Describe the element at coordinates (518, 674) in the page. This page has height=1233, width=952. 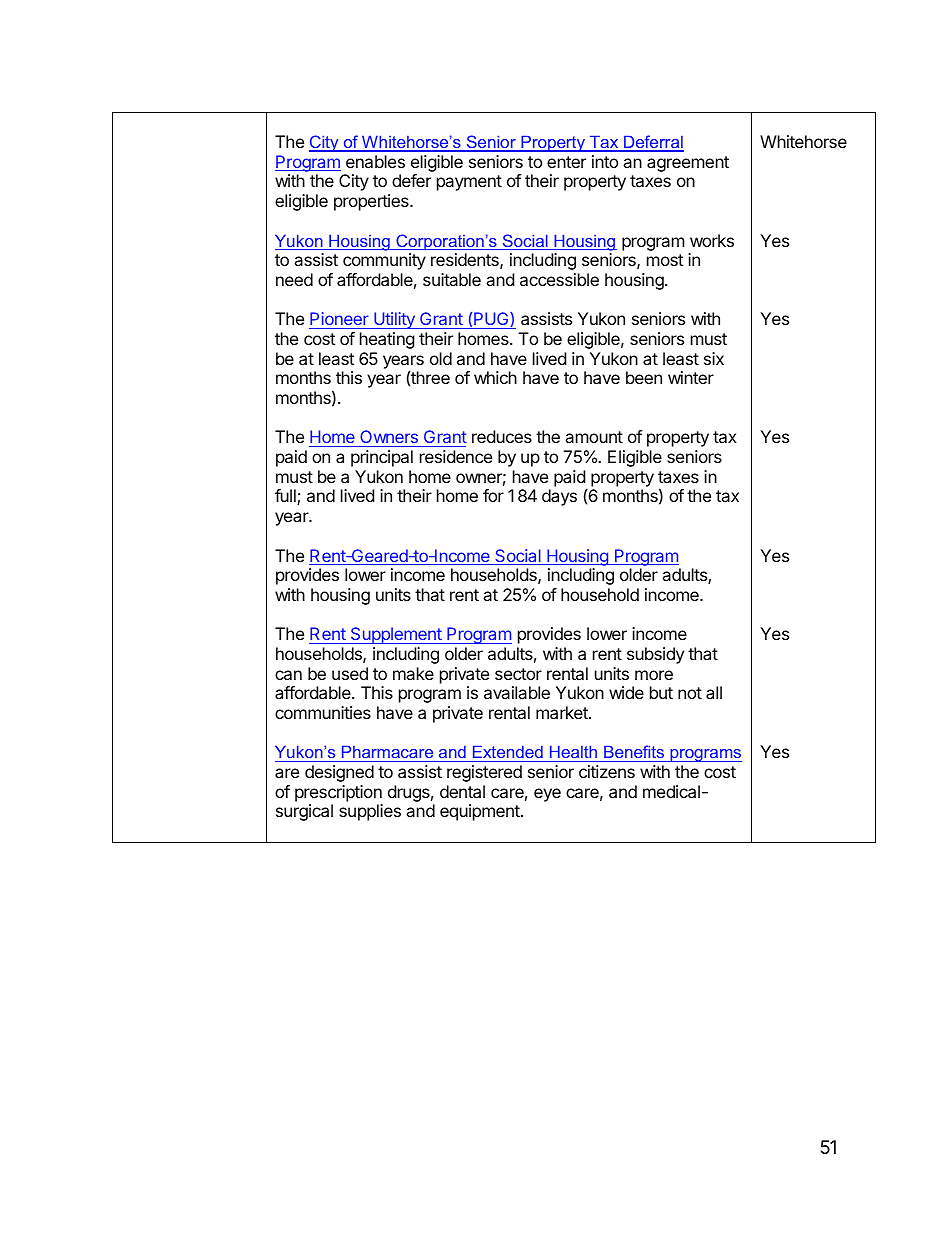
I see `sector` at that location.
